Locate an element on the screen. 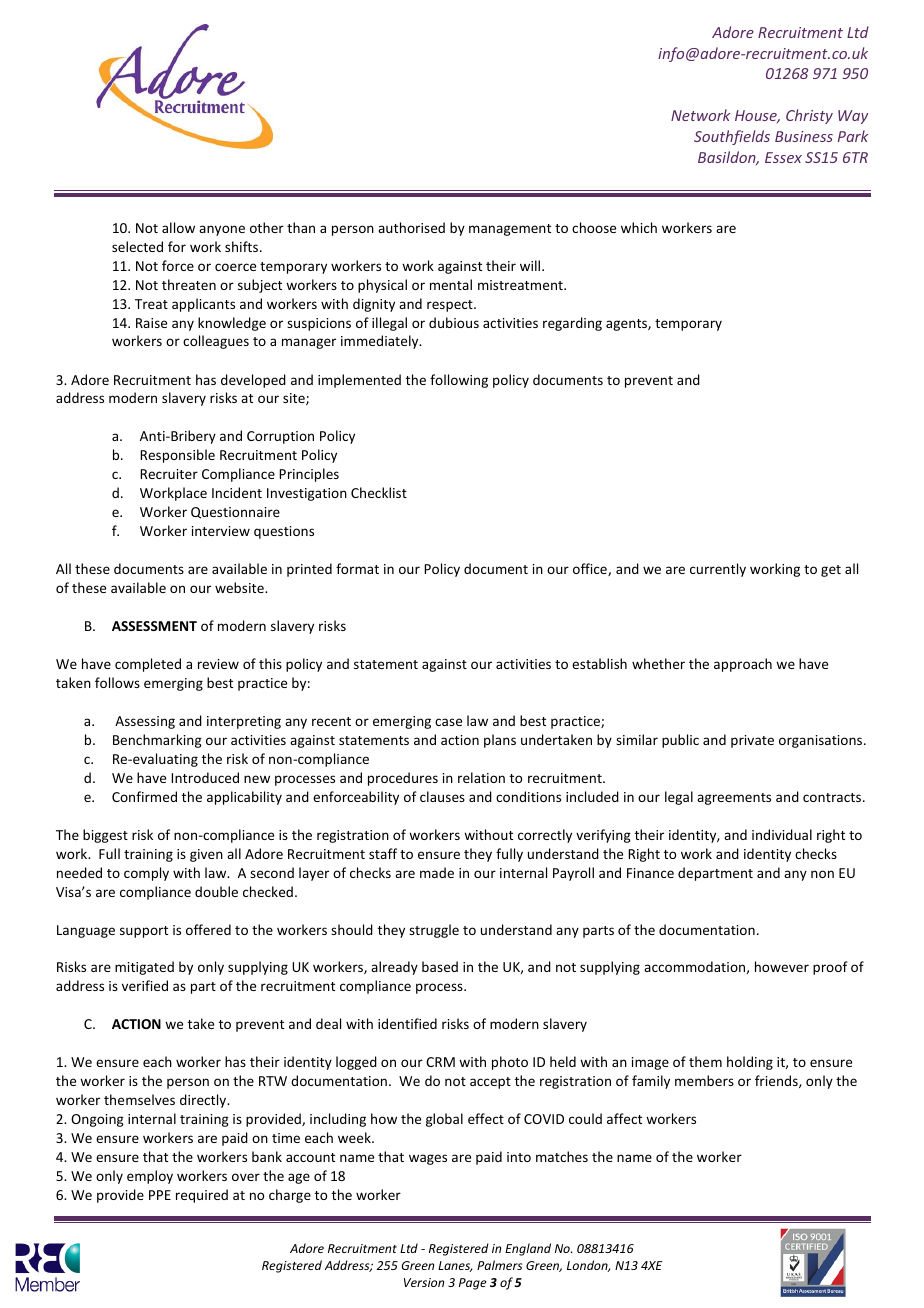 This screenshot has width=924, height=1308. individual is located at coordinates (782, 834).
